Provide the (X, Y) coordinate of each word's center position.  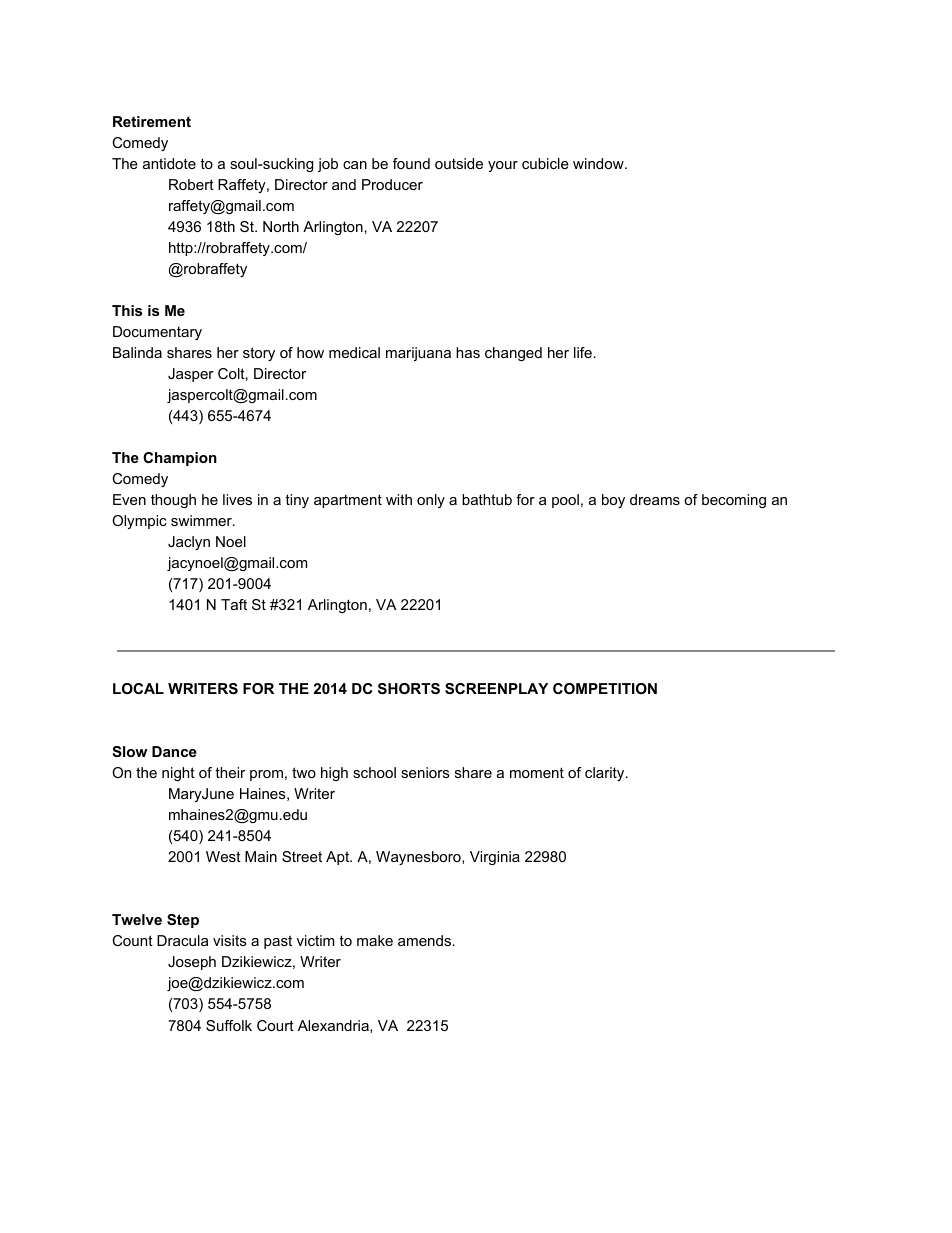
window (599, 163)
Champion (180, 459)
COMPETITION (605, 688)
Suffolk (229, 1025)
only (431, 501)
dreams (655, 499)
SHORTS (409, 688)
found (411, 163)
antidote (169, 163)
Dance (174, 751)
